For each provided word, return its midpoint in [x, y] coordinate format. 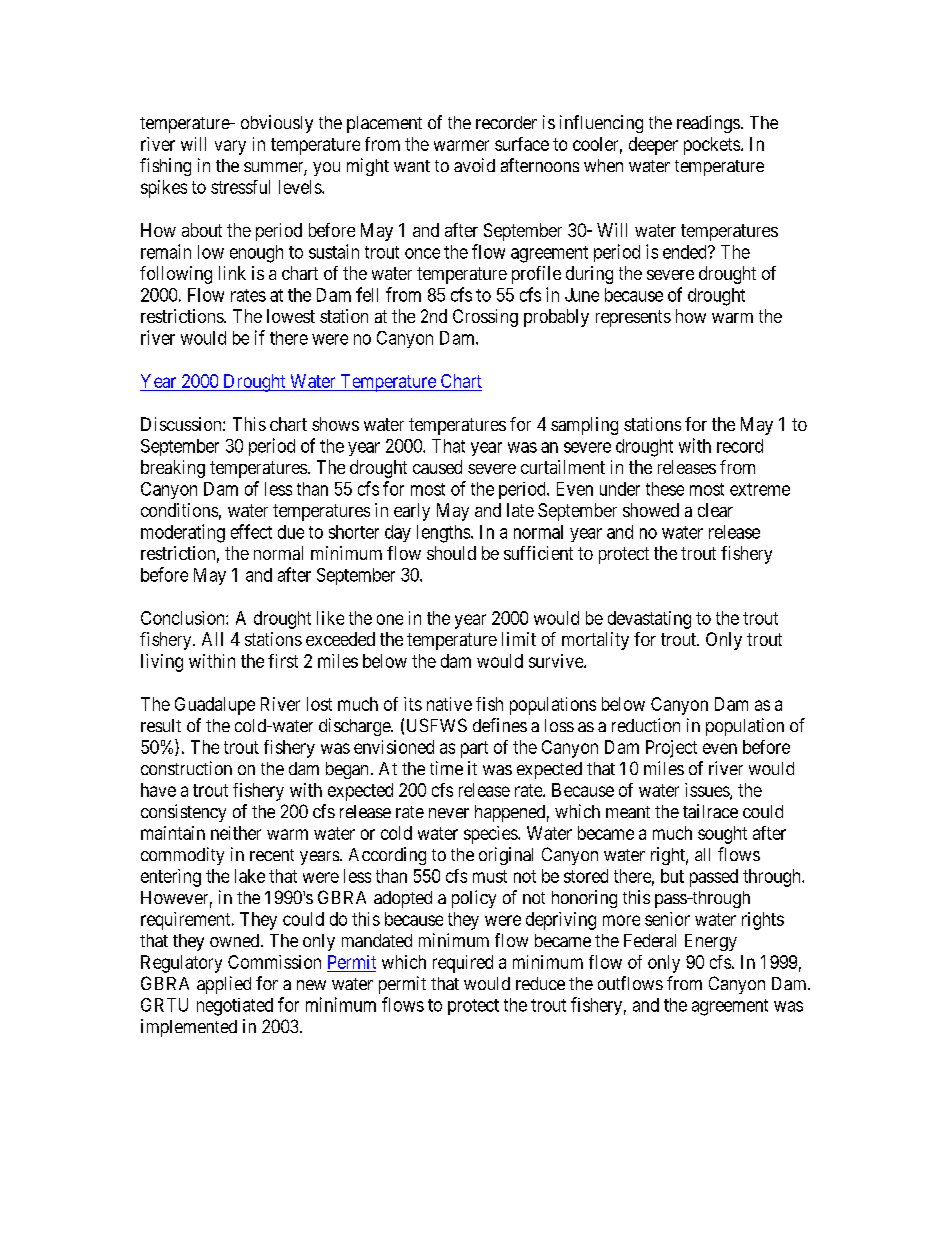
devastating [649, 620]
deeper [653, 146]
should [451, 553]
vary [230, 147]
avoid [474, 165]
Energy [711, 942]
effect [251, 531]
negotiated [235, 1007]
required [463, 964]
